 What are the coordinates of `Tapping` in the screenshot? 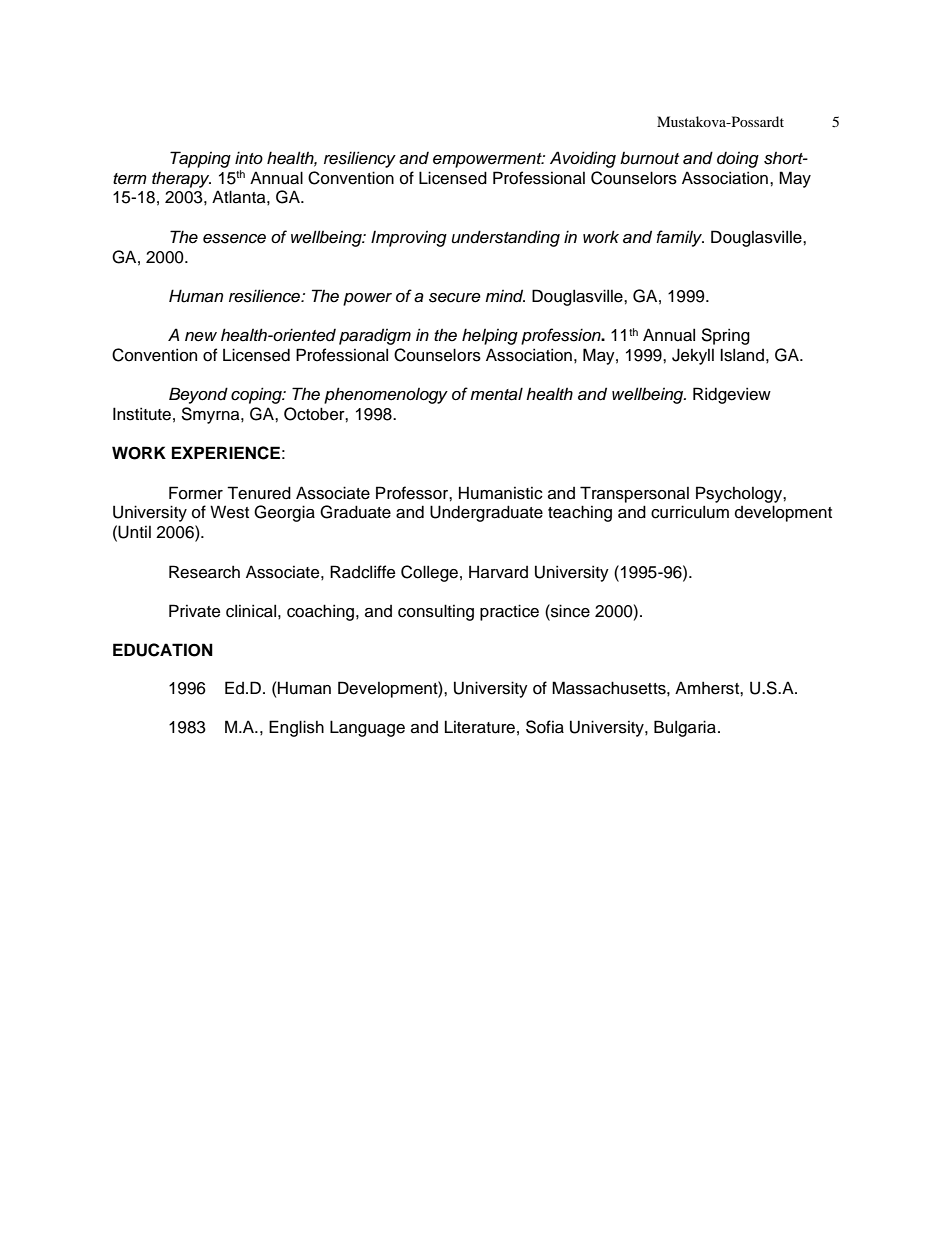 It's located at (200, 159).
